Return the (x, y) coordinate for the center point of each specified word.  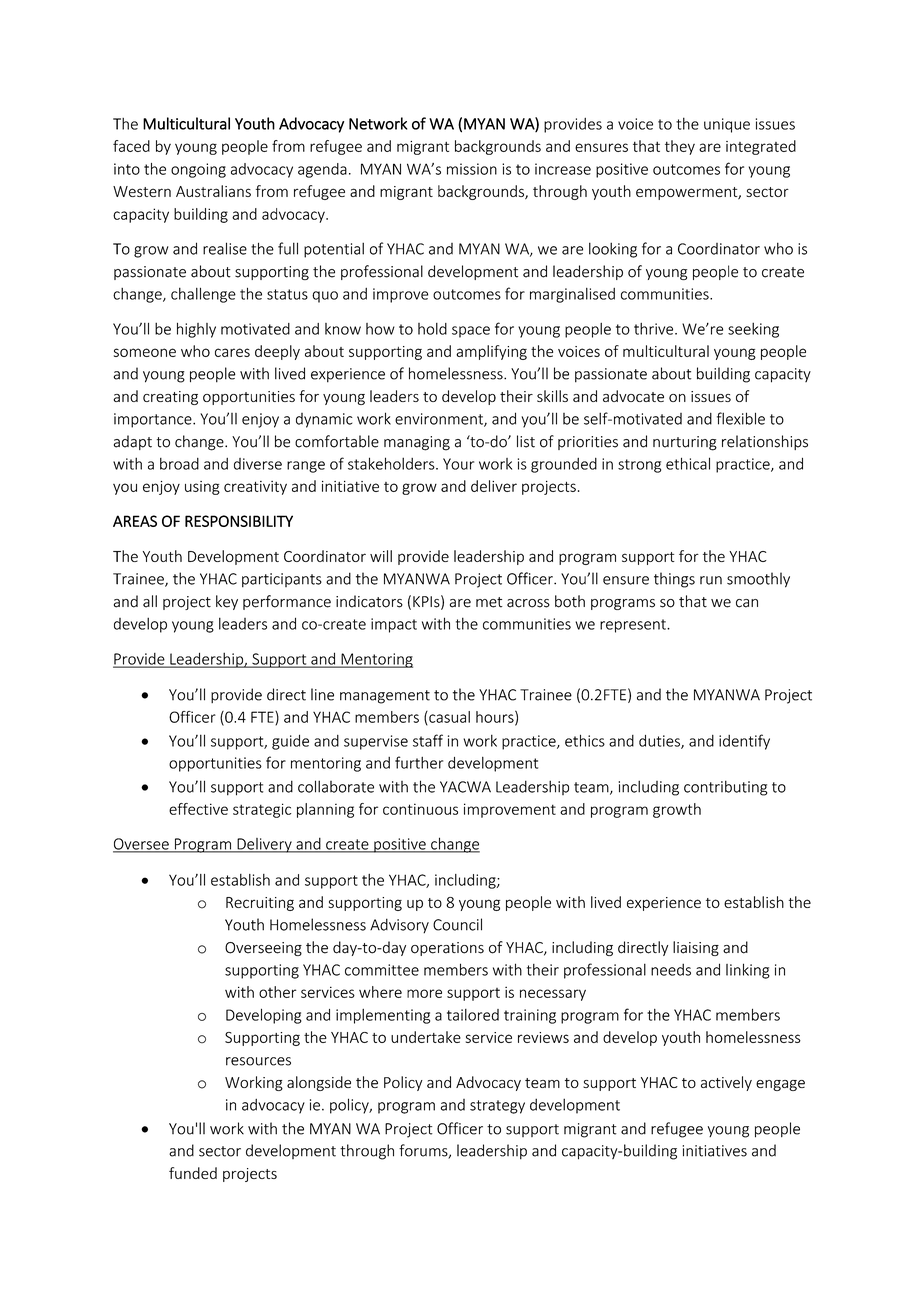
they (680, 147)
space (471, 332)
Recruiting (260, 904)
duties (660, 742)
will (381, 556)
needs (671, 969)
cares (232, 352)
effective (198, 809)
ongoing (198, 170)
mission (472, 169)
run (711, 580)
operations (447, 949)
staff (428, 740)
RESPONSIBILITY (239, 521)
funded (193, 1173)
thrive (655, 329)
